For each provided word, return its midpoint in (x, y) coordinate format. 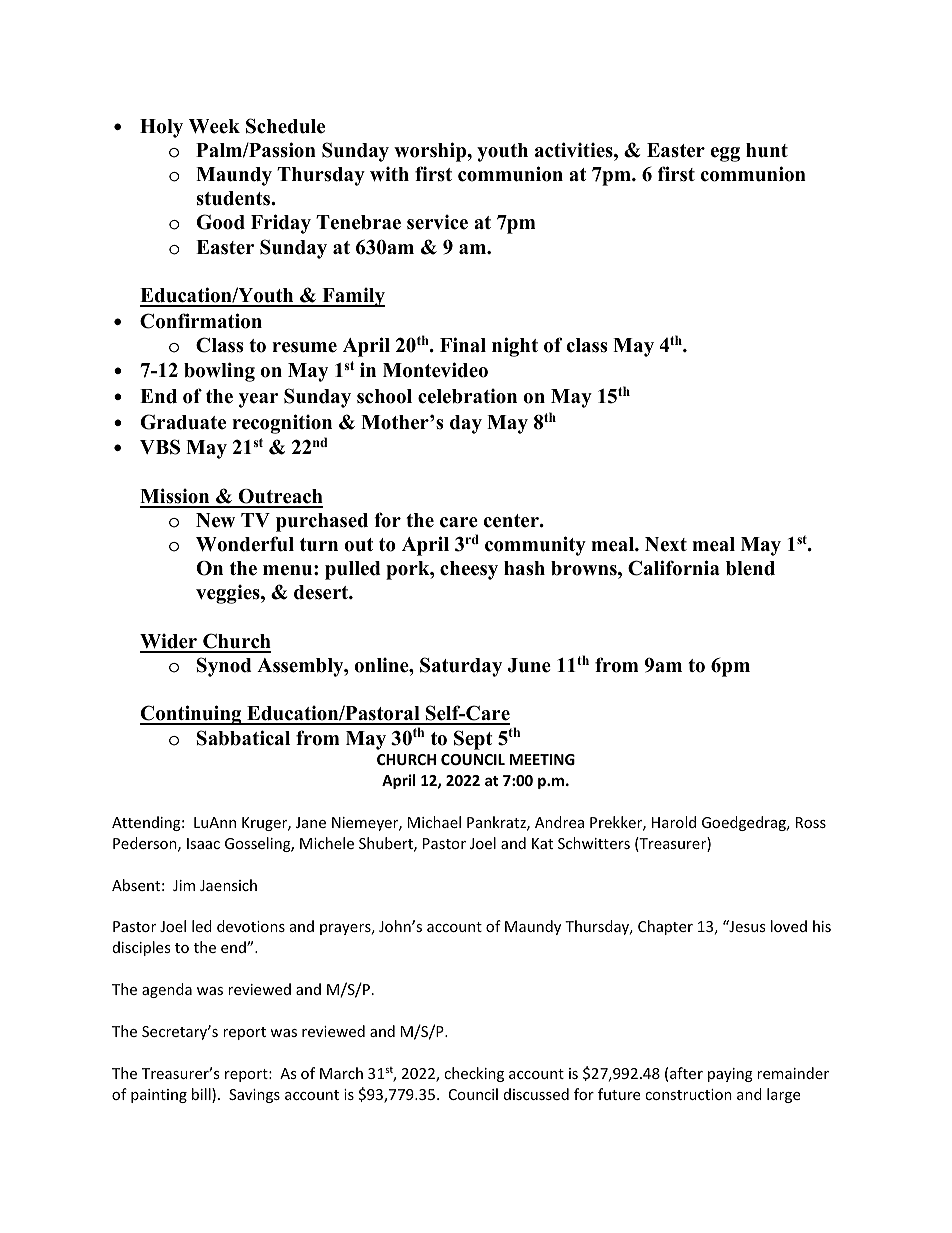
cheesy (469, 570)
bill (202, 1095)
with (389, 174)
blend (750, 568)
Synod (224, 667)
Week (214, 126)
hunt (767, 150)
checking (474, 1074)
